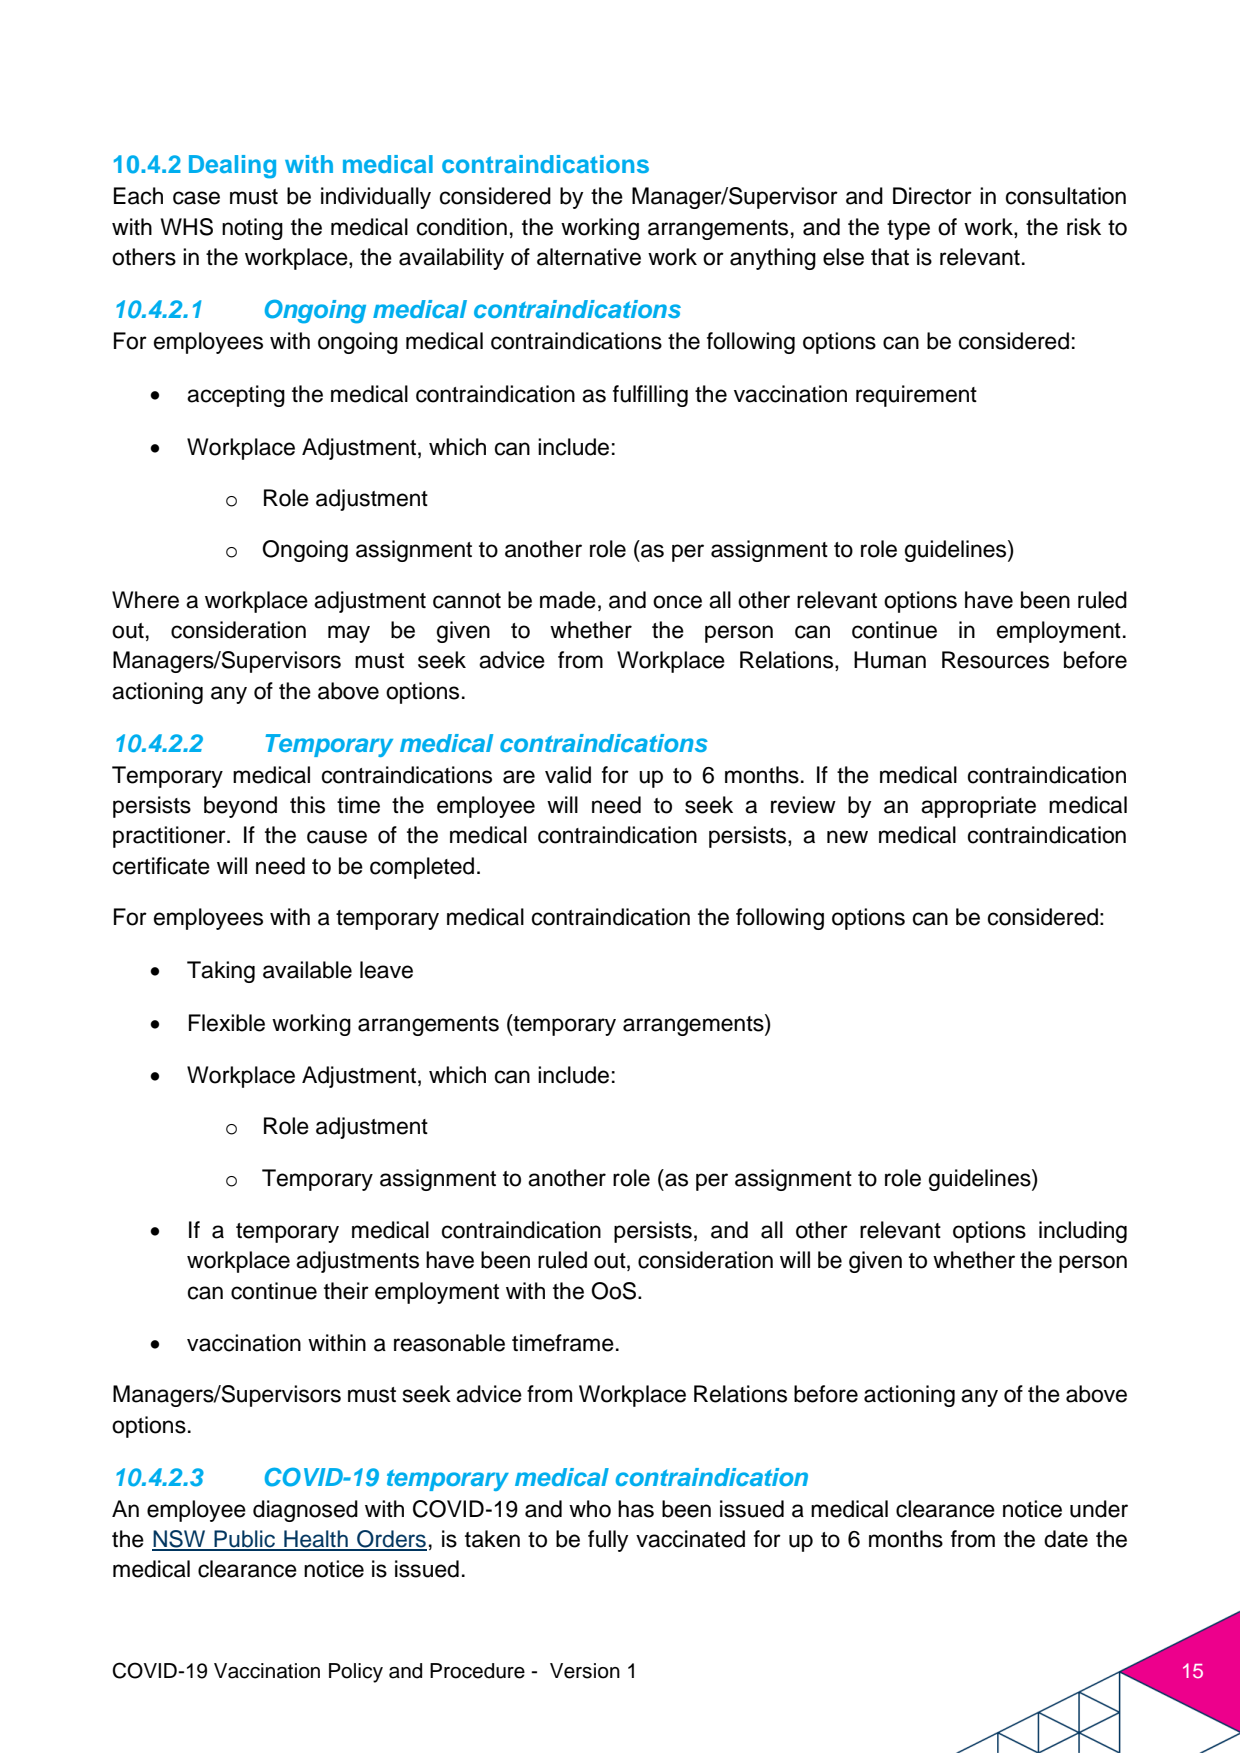  I want to click on Public, so click(244, 1540).
